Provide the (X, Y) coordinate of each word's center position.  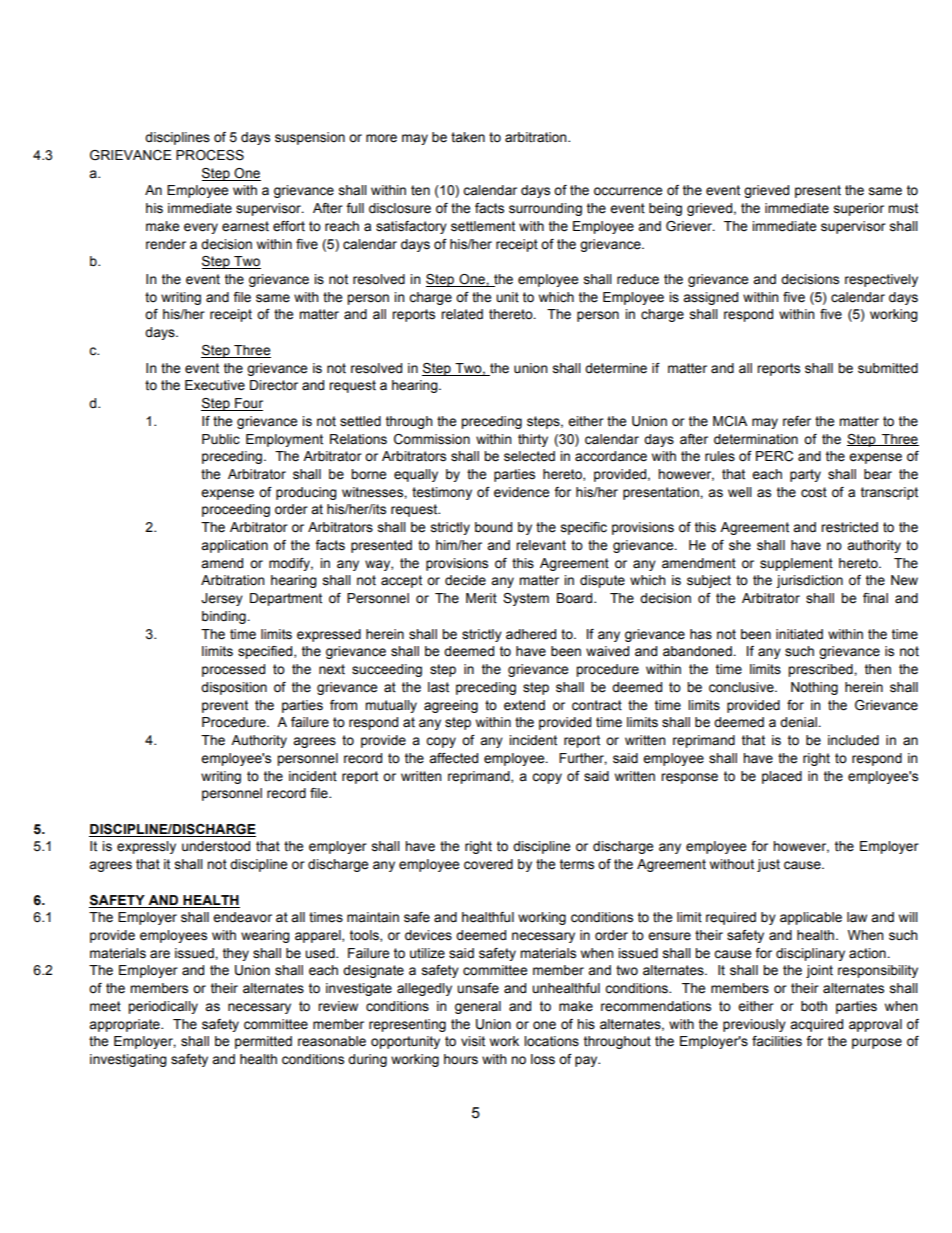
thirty (533, 440)
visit (473, 1041)
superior (859, 209)
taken (468, 137)
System (526, 599)
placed (782, 777)
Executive (215, 385)
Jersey (222, 599)
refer (797, 421)
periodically (163, 1007)
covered (488, 864)
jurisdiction (809, 581)
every (201, 228)
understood (216, 846)
